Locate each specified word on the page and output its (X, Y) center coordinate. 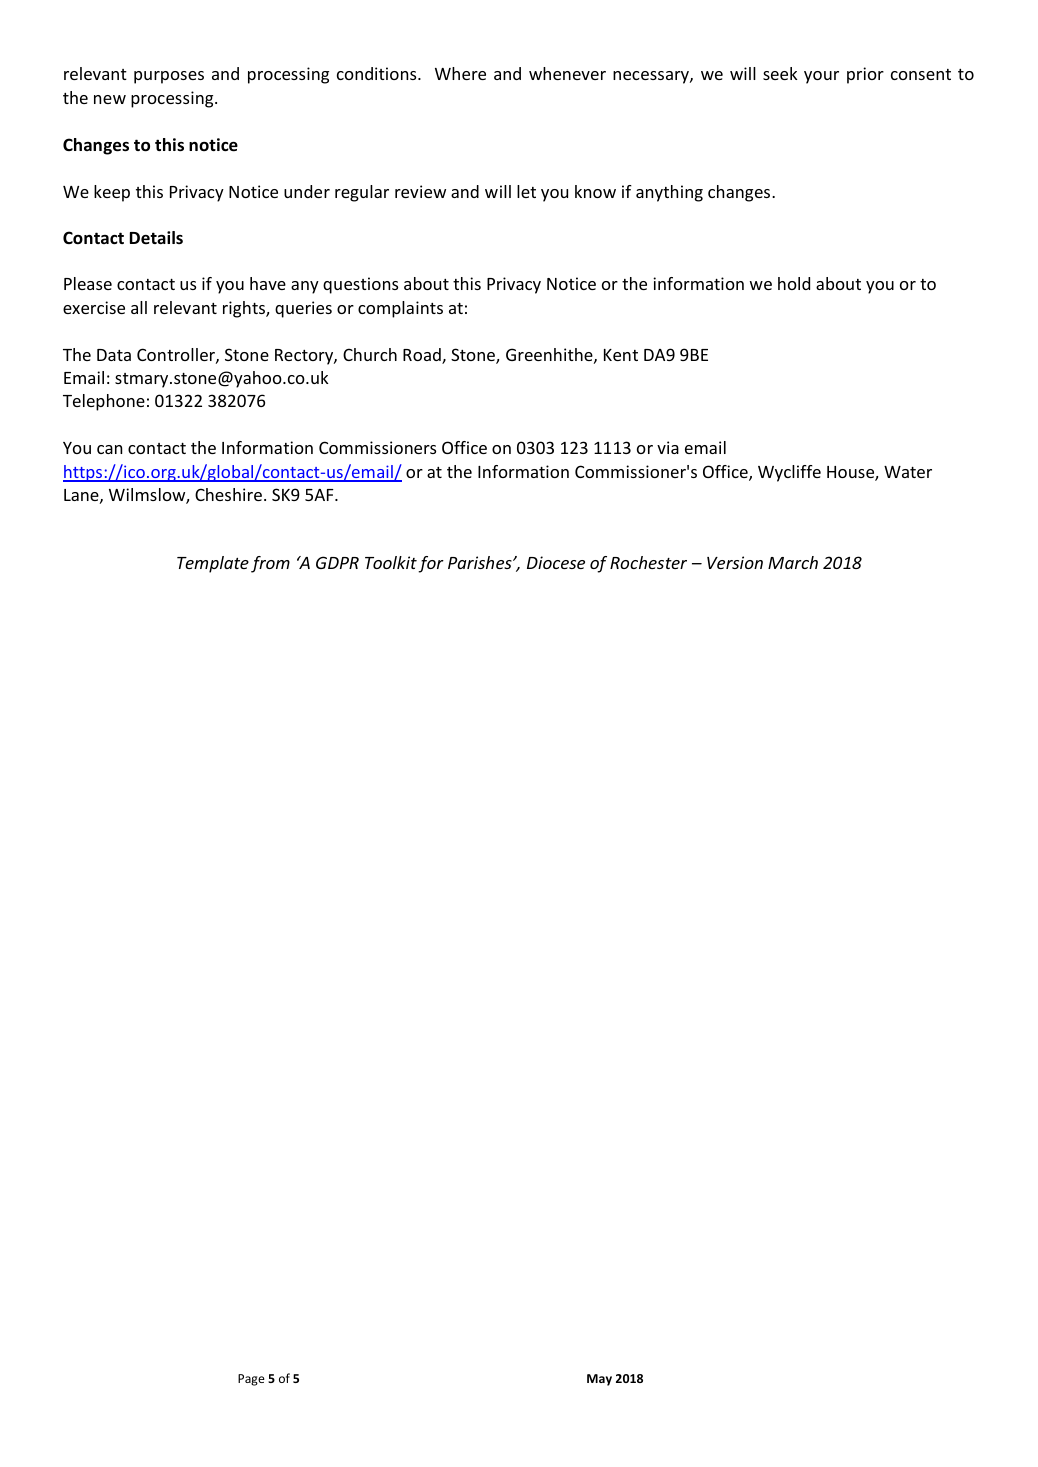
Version (735, 562)
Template (213, 564)
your (821, 77)
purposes (169, 77)
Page (251, 1380)
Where (460, 73)
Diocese (556, 562)
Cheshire (228, 494)
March (793, 562)
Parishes (481, 562)
